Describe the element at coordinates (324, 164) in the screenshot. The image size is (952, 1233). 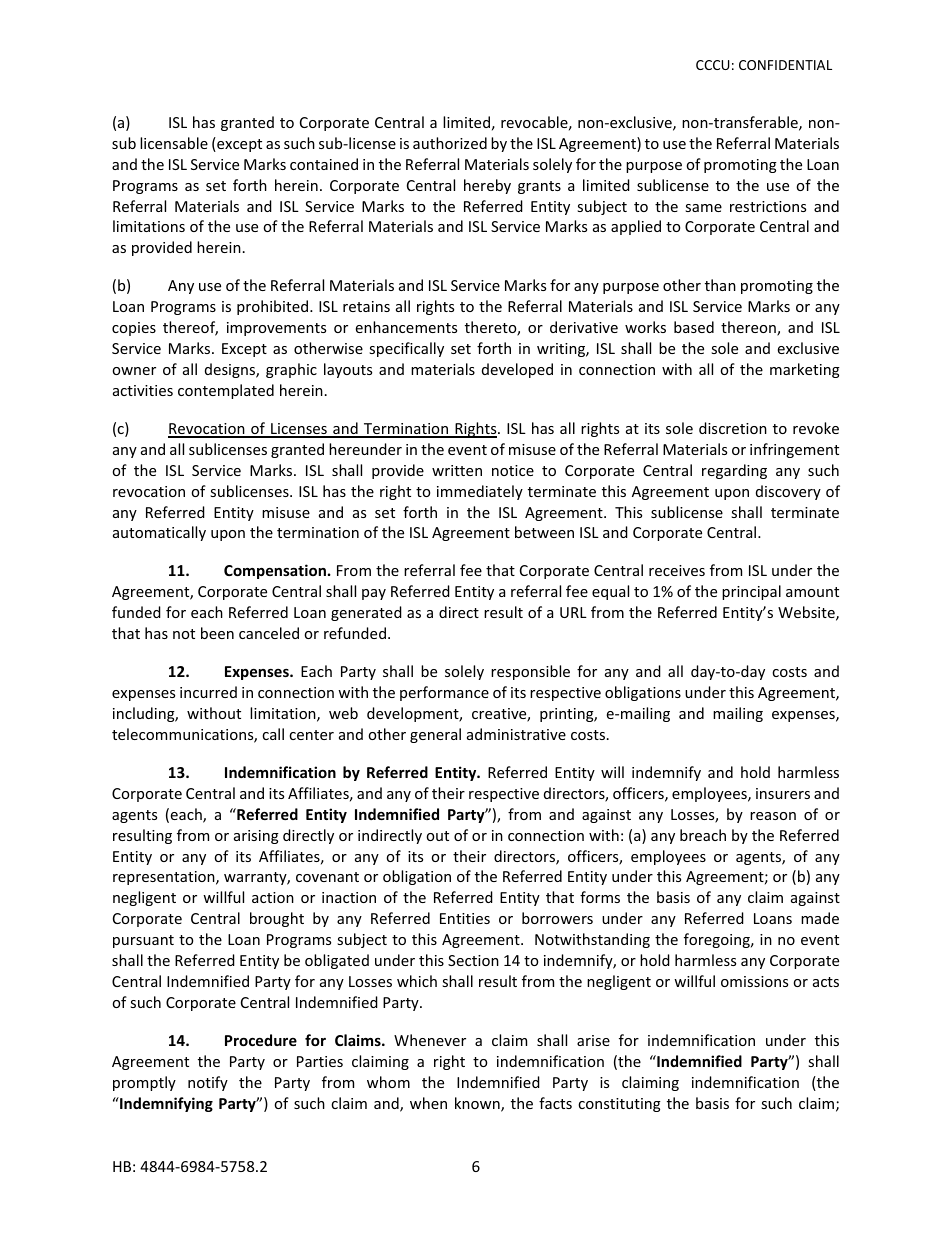
I see `contained` at that location.
